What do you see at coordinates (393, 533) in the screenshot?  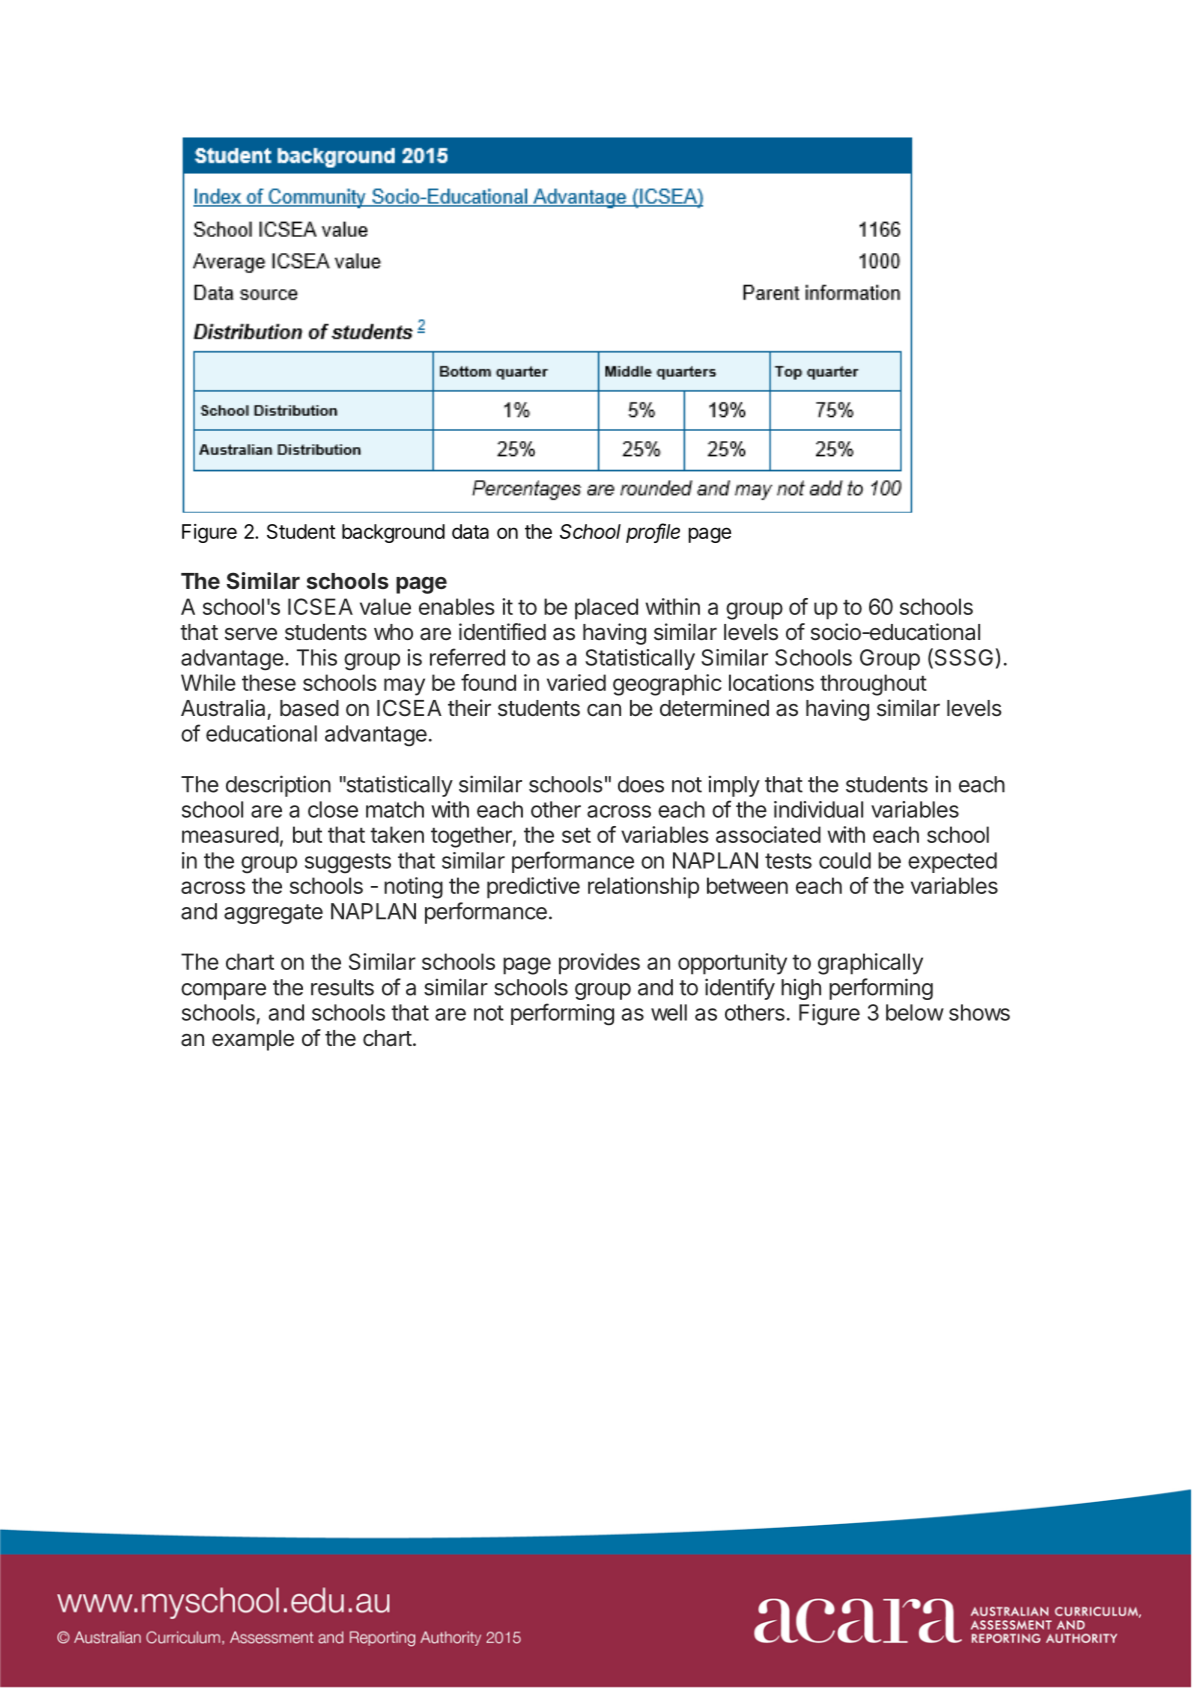 I see `background` at bounding box center [393, 533].
